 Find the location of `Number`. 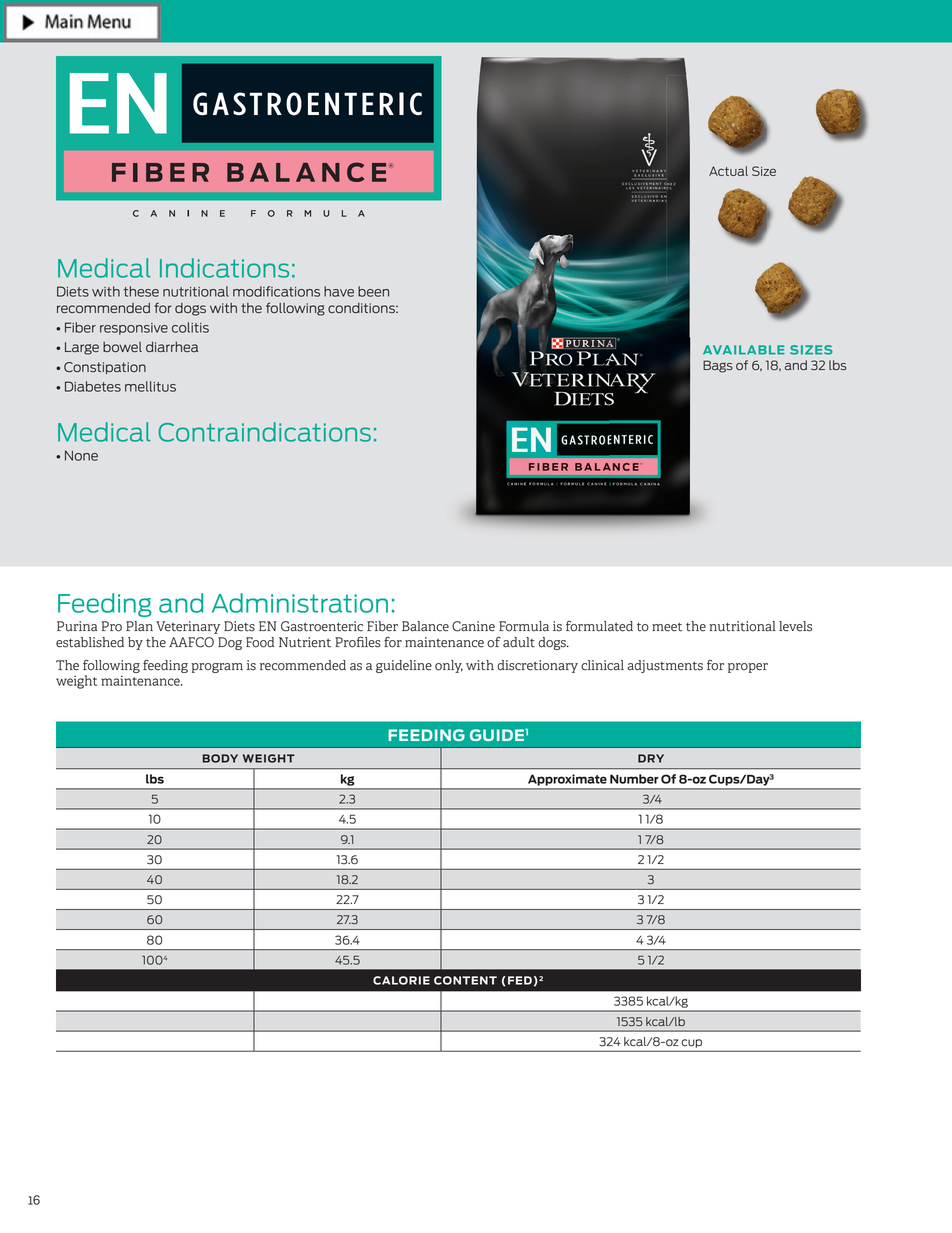

Number is located at coordinates (634, 779).
